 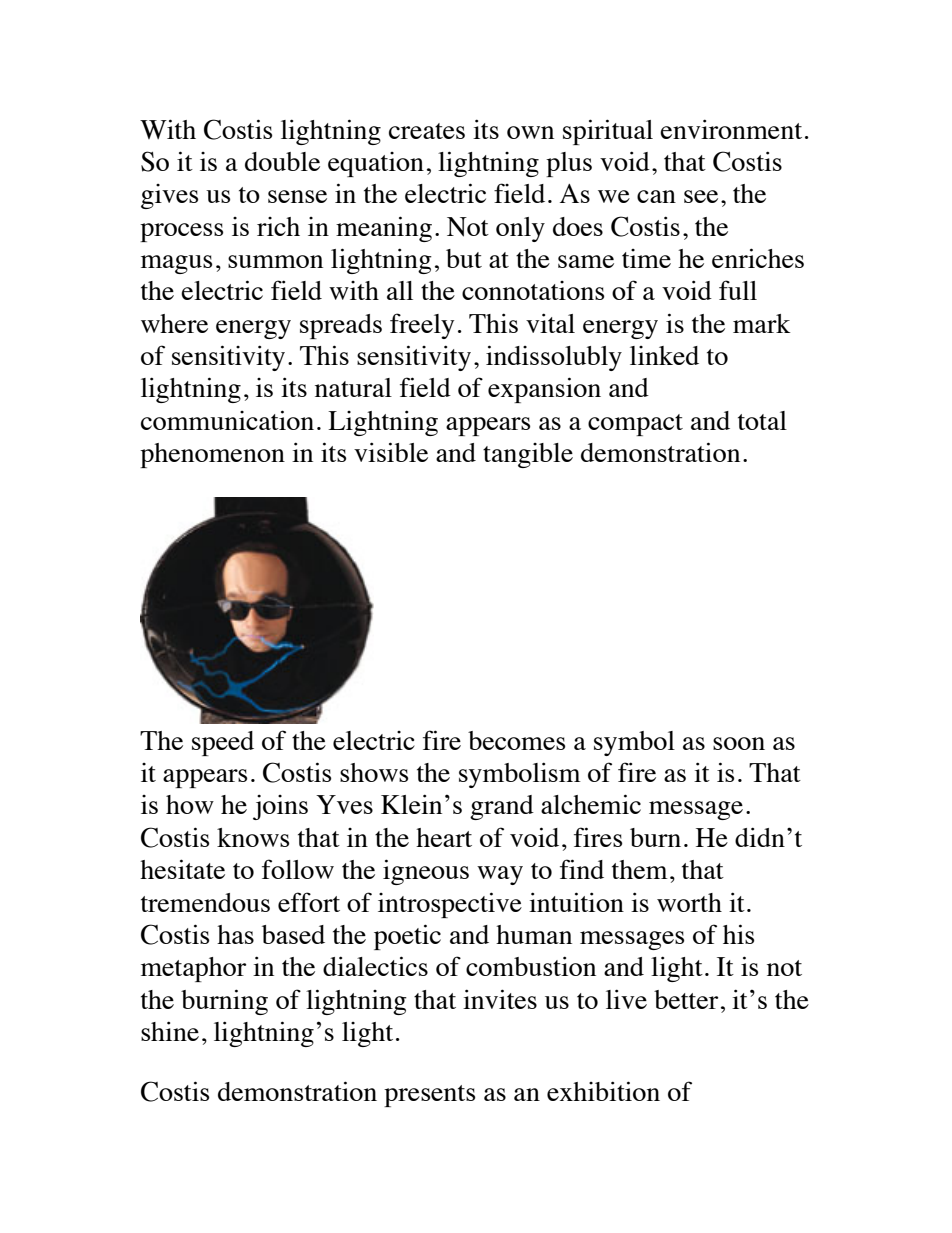 I want to click on creates, so click(x=427, y=131).
